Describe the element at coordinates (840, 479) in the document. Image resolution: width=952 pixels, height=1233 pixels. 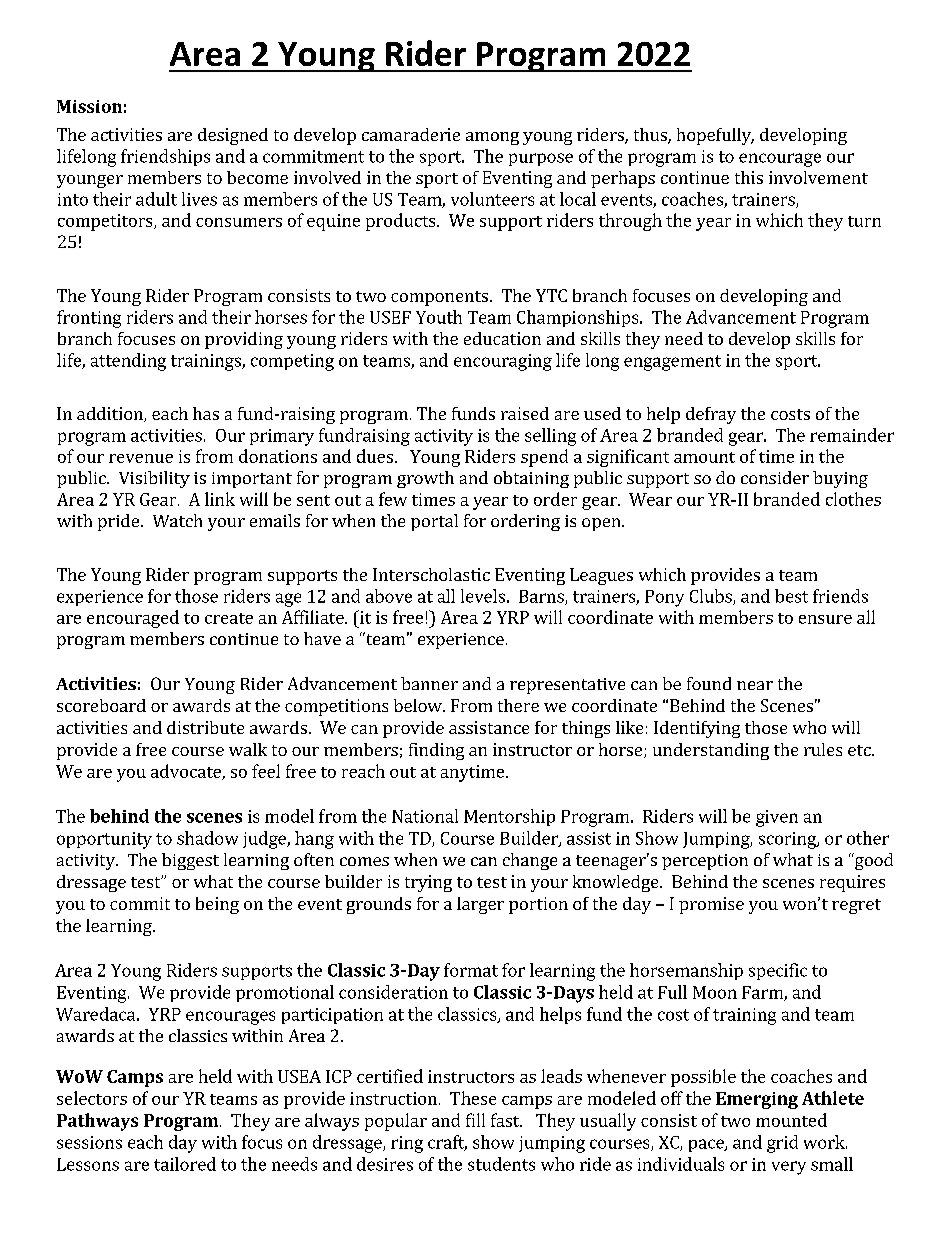
I see `buying` at that location.
